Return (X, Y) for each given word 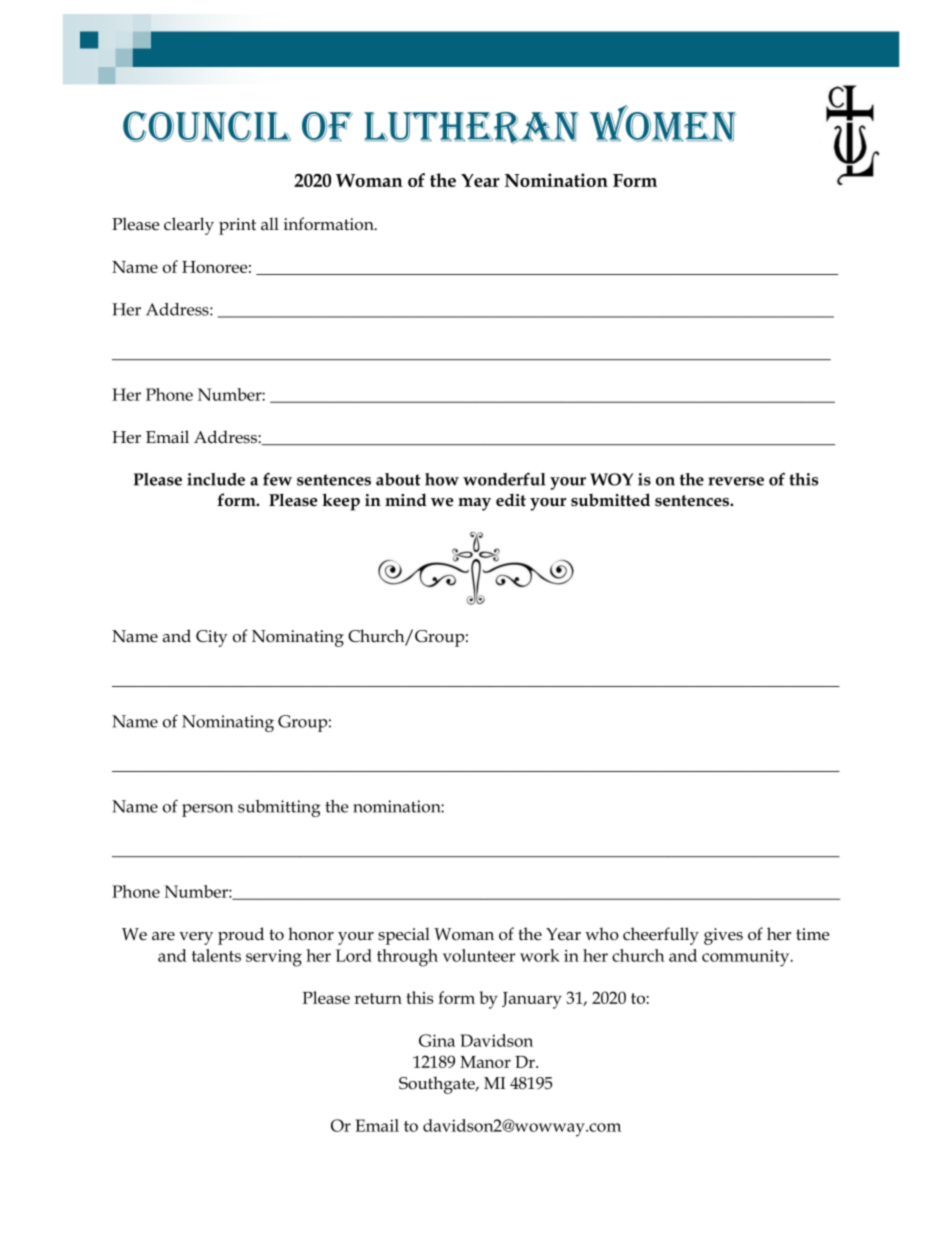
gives (723, 936)
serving (274, 958)
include (216, 479)
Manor (485, 1062)
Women (663, 123)
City (212, 638)
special (404, 936)
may (474, 504)
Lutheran (471, 128)
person (207, 810)
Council (207, 126)
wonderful (504, 479)
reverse (736, 481)
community (747, 958)
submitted (610, 500)
